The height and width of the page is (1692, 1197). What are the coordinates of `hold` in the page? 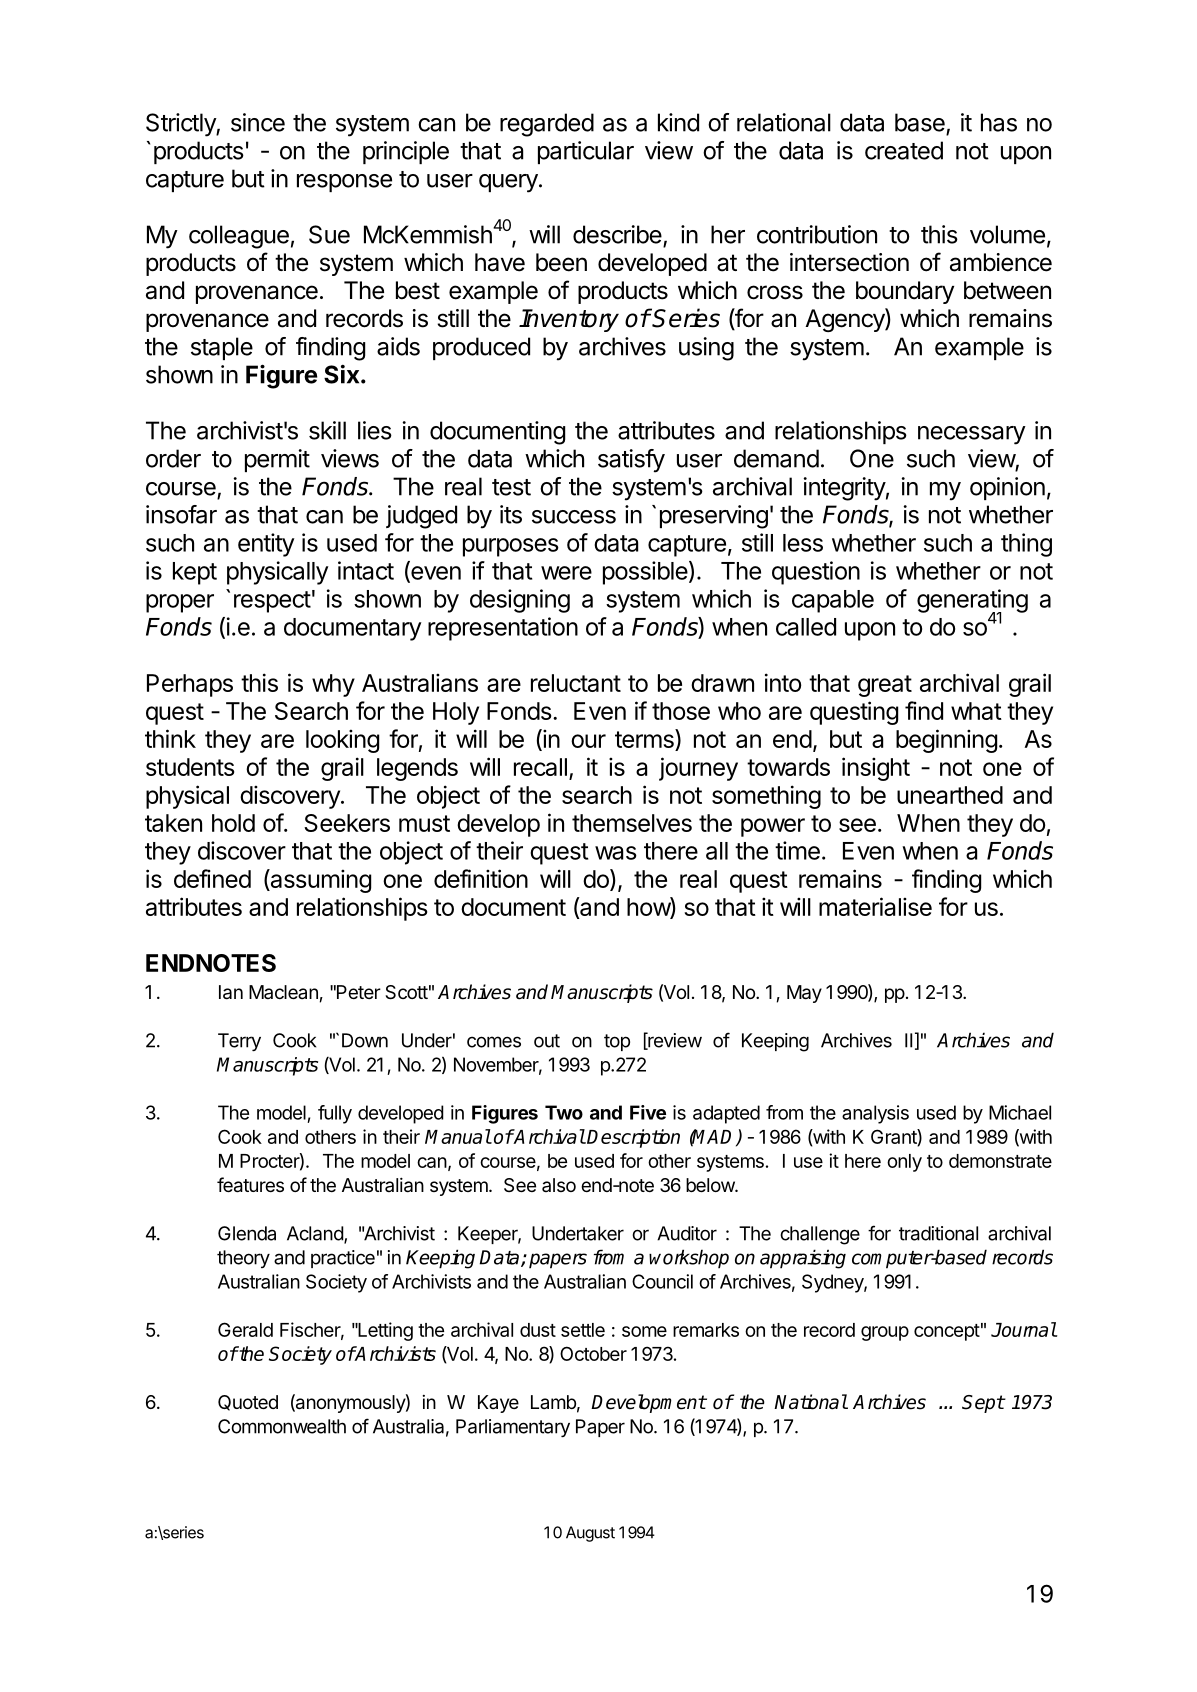 It's located at (233, 823).
